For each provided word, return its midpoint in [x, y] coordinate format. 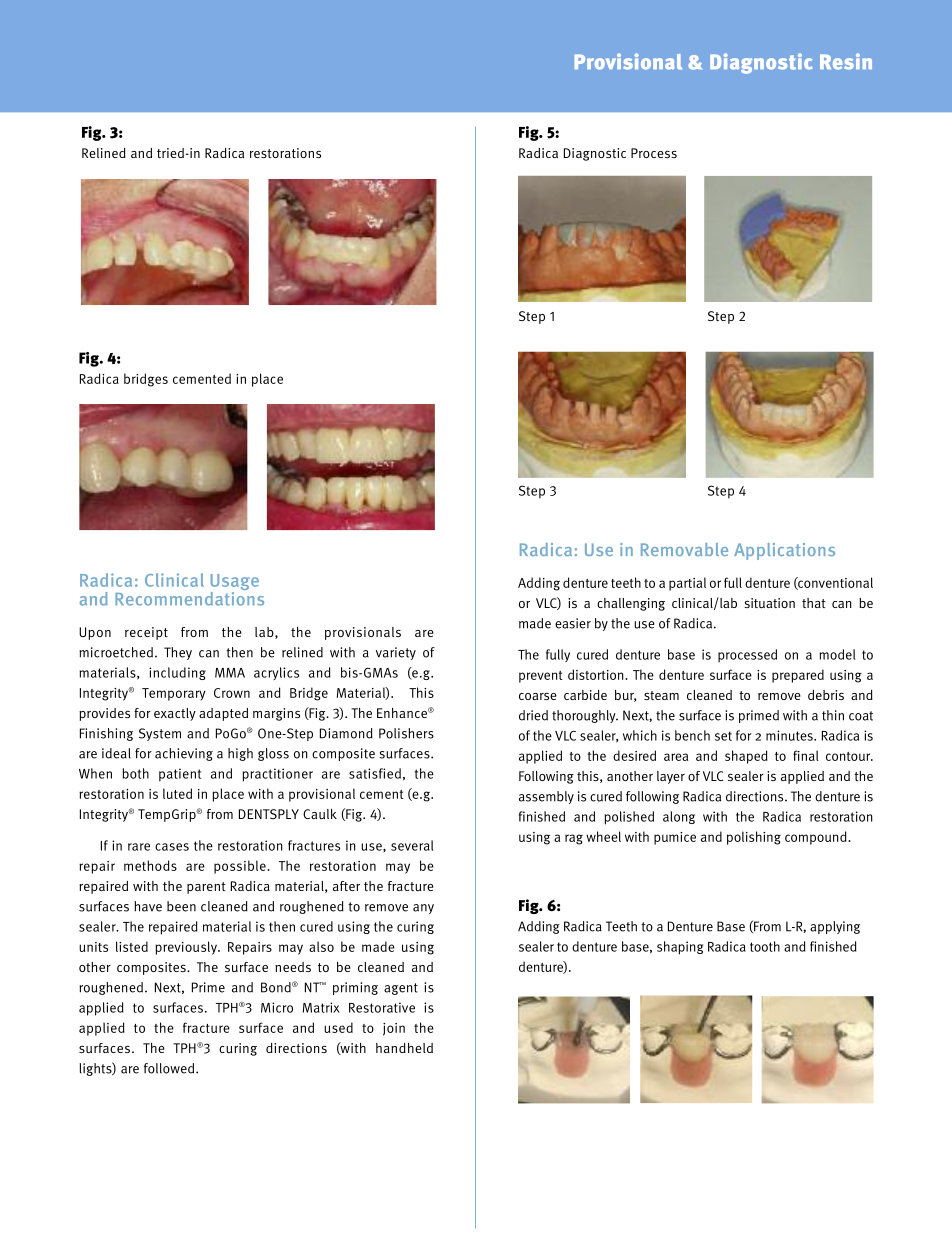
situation [769, 603]
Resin [846, 61]
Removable [684, 549]
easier [573, 623]
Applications [784, 551]
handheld [404, 1048]
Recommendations [189, 597]
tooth [765, 946]
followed [170, 1068]
